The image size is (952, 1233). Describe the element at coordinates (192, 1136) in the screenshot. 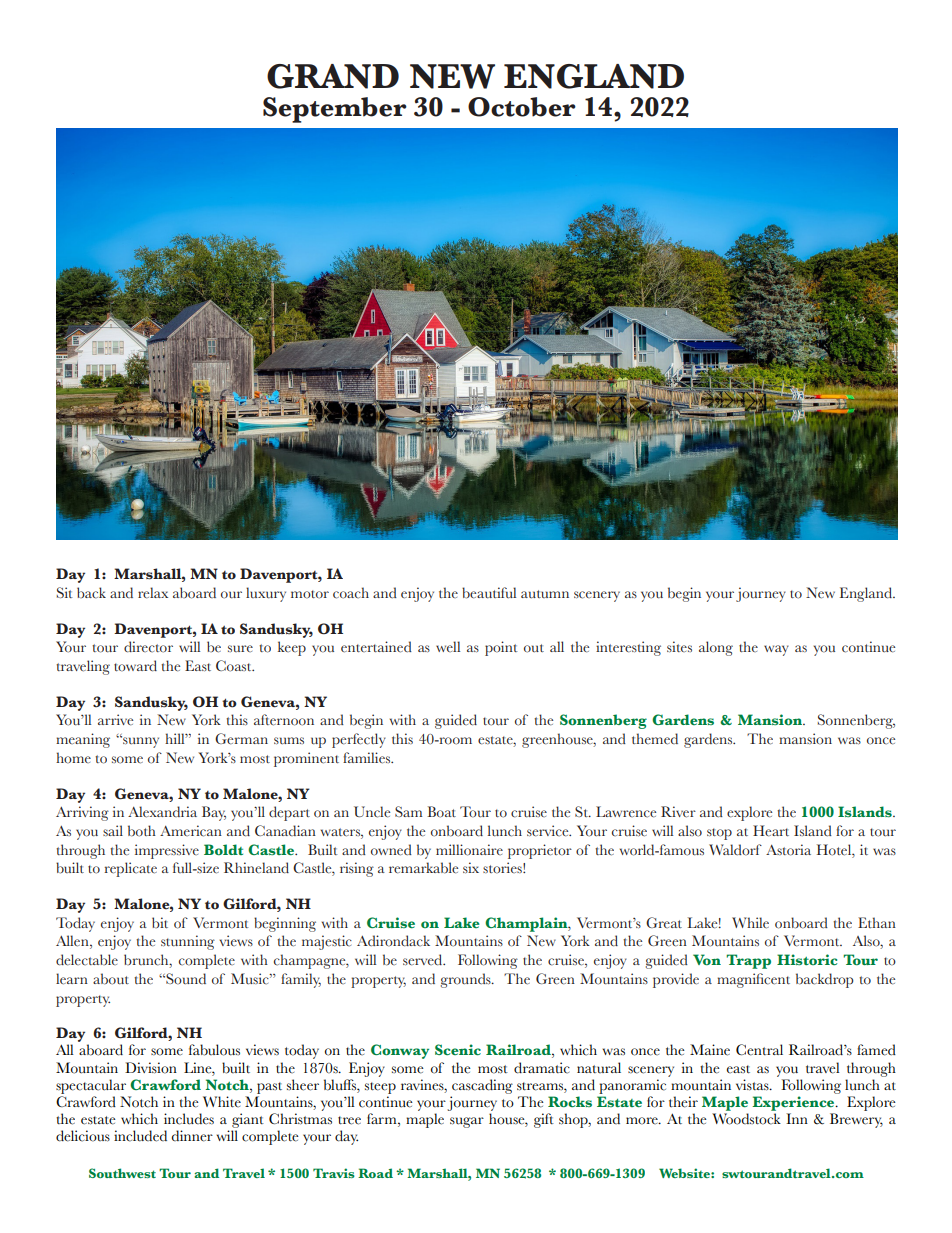

I see `dinner` at that location.
